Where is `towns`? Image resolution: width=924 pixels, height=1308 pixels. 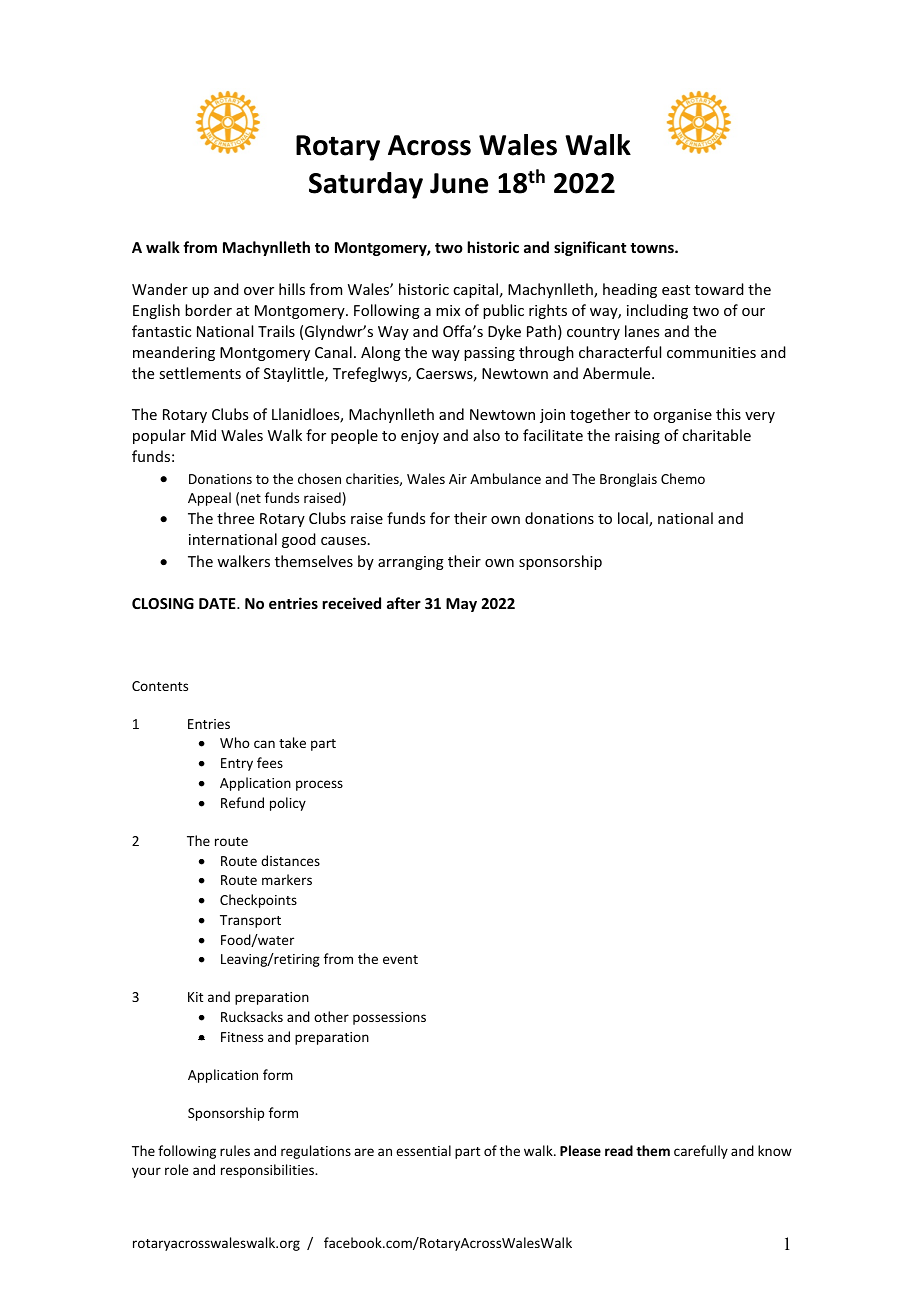 towns is located at coordinates (653, 248).
